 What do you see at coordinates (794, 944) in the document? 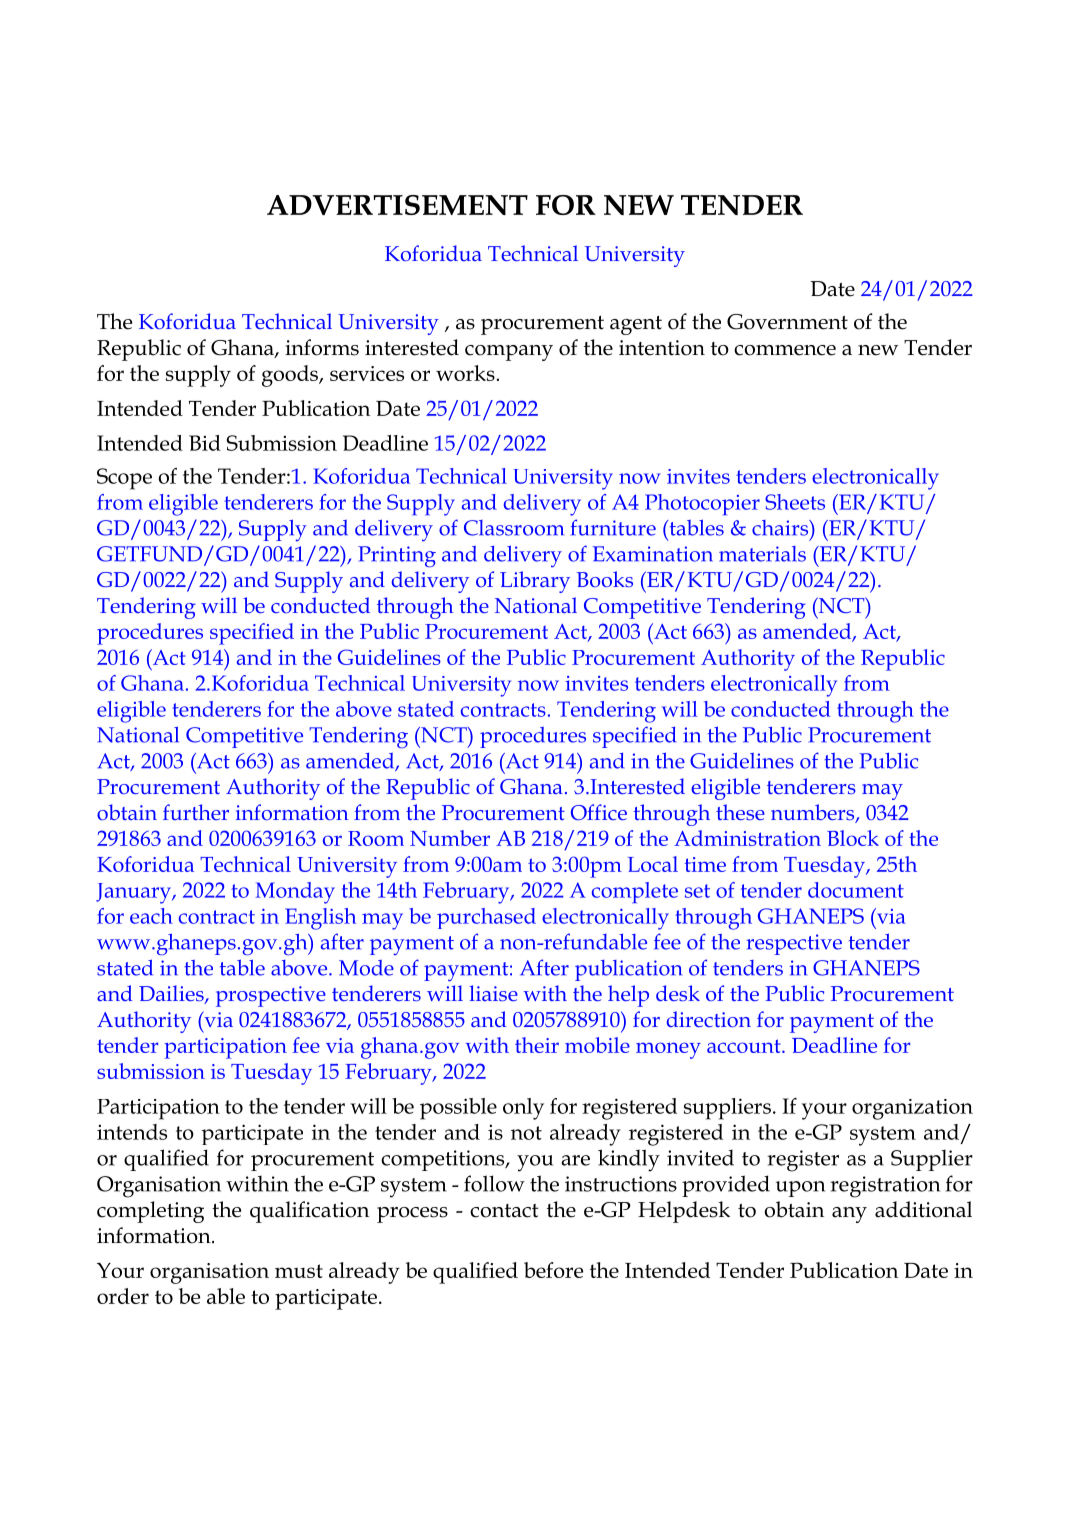
I see `respective` at bounding box center [794, 944].
